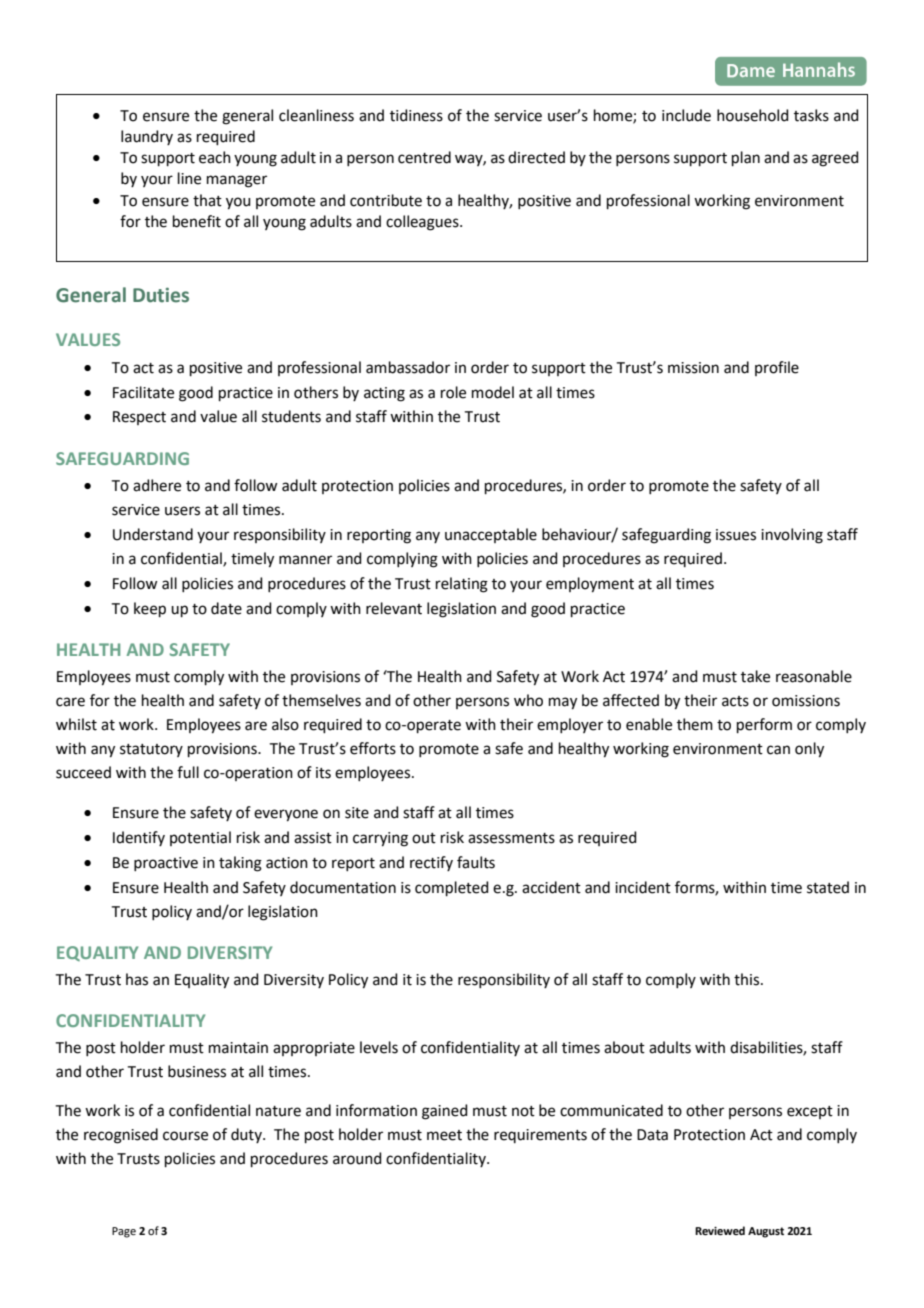  What do you see at coordinates (452, 888) in the screenshot?
I see `completed` at bounding box center [452, 888].
